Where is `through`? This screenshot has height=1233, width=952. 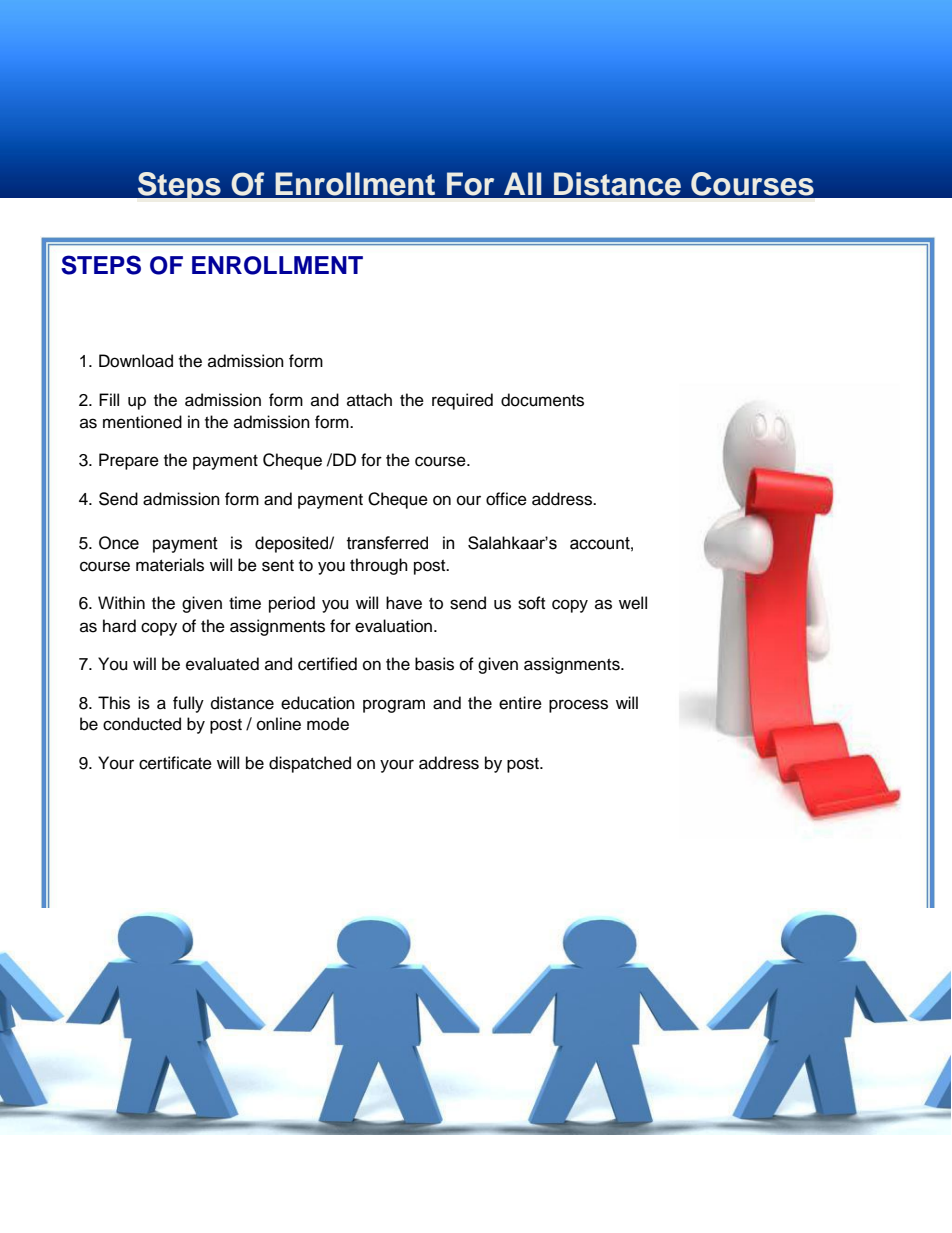
through is located at coordinates (379, 566).
